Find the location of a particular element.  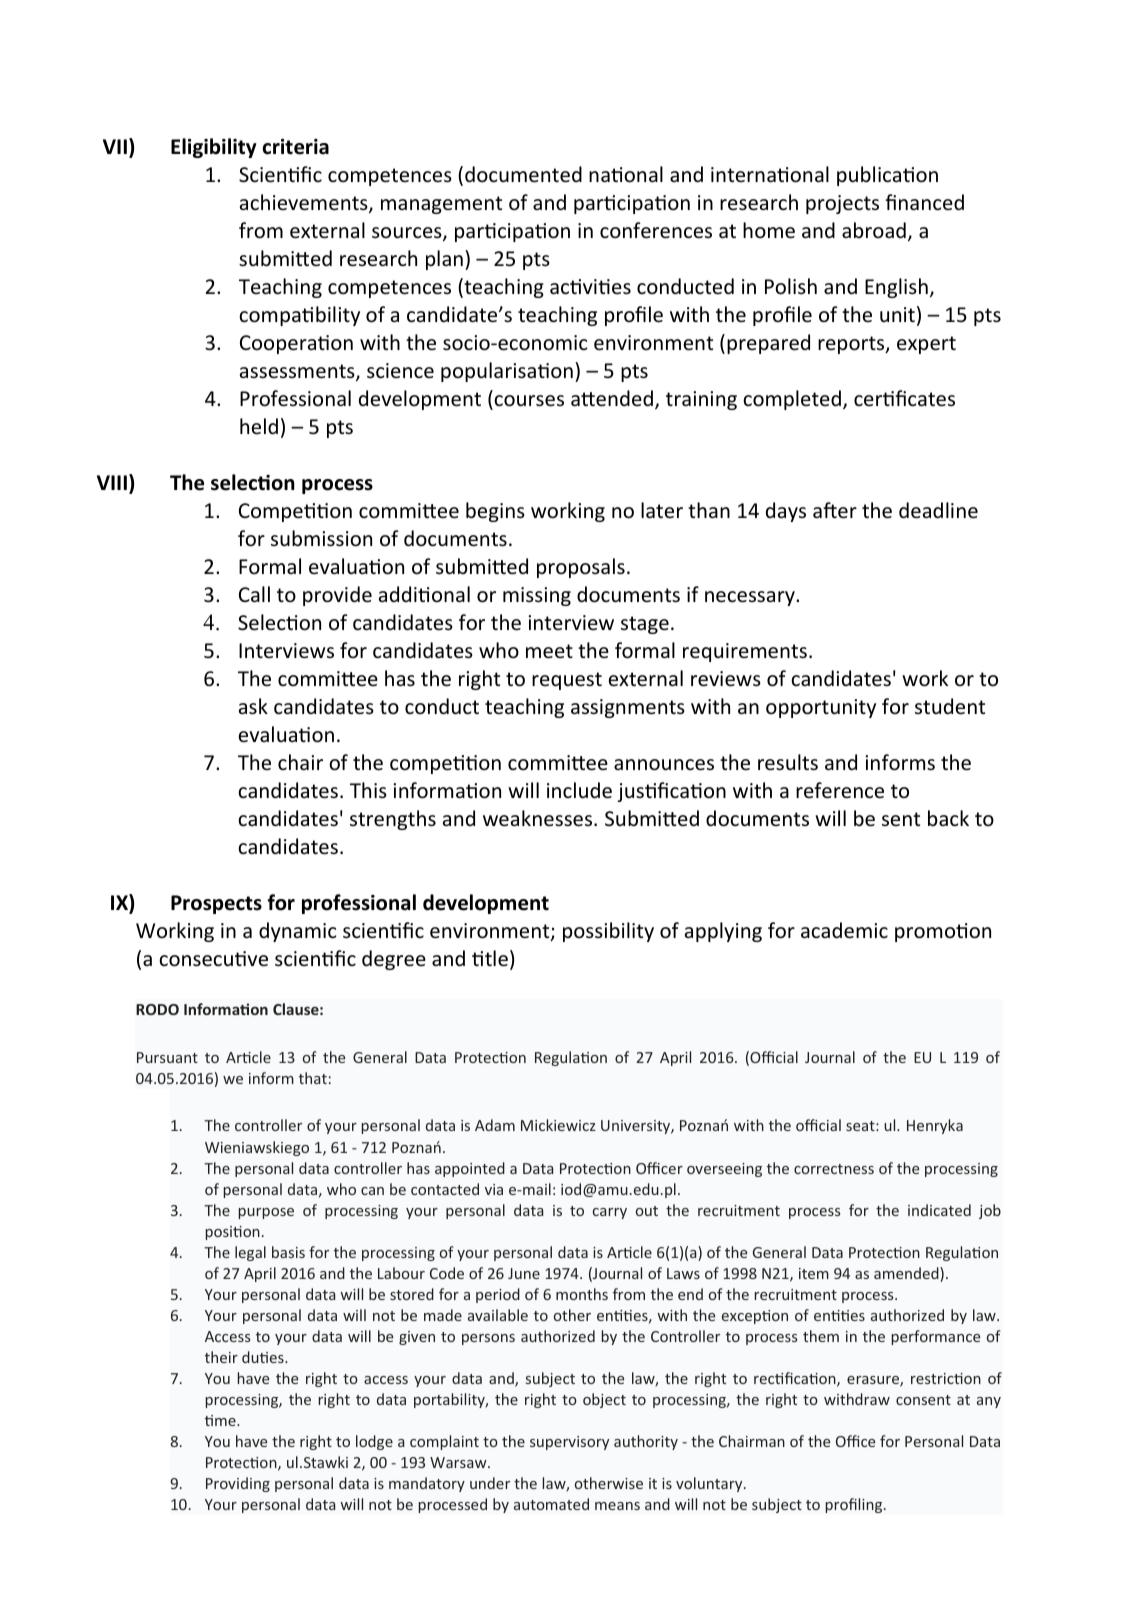

weaknesses is located at coordinates (539, 818).
